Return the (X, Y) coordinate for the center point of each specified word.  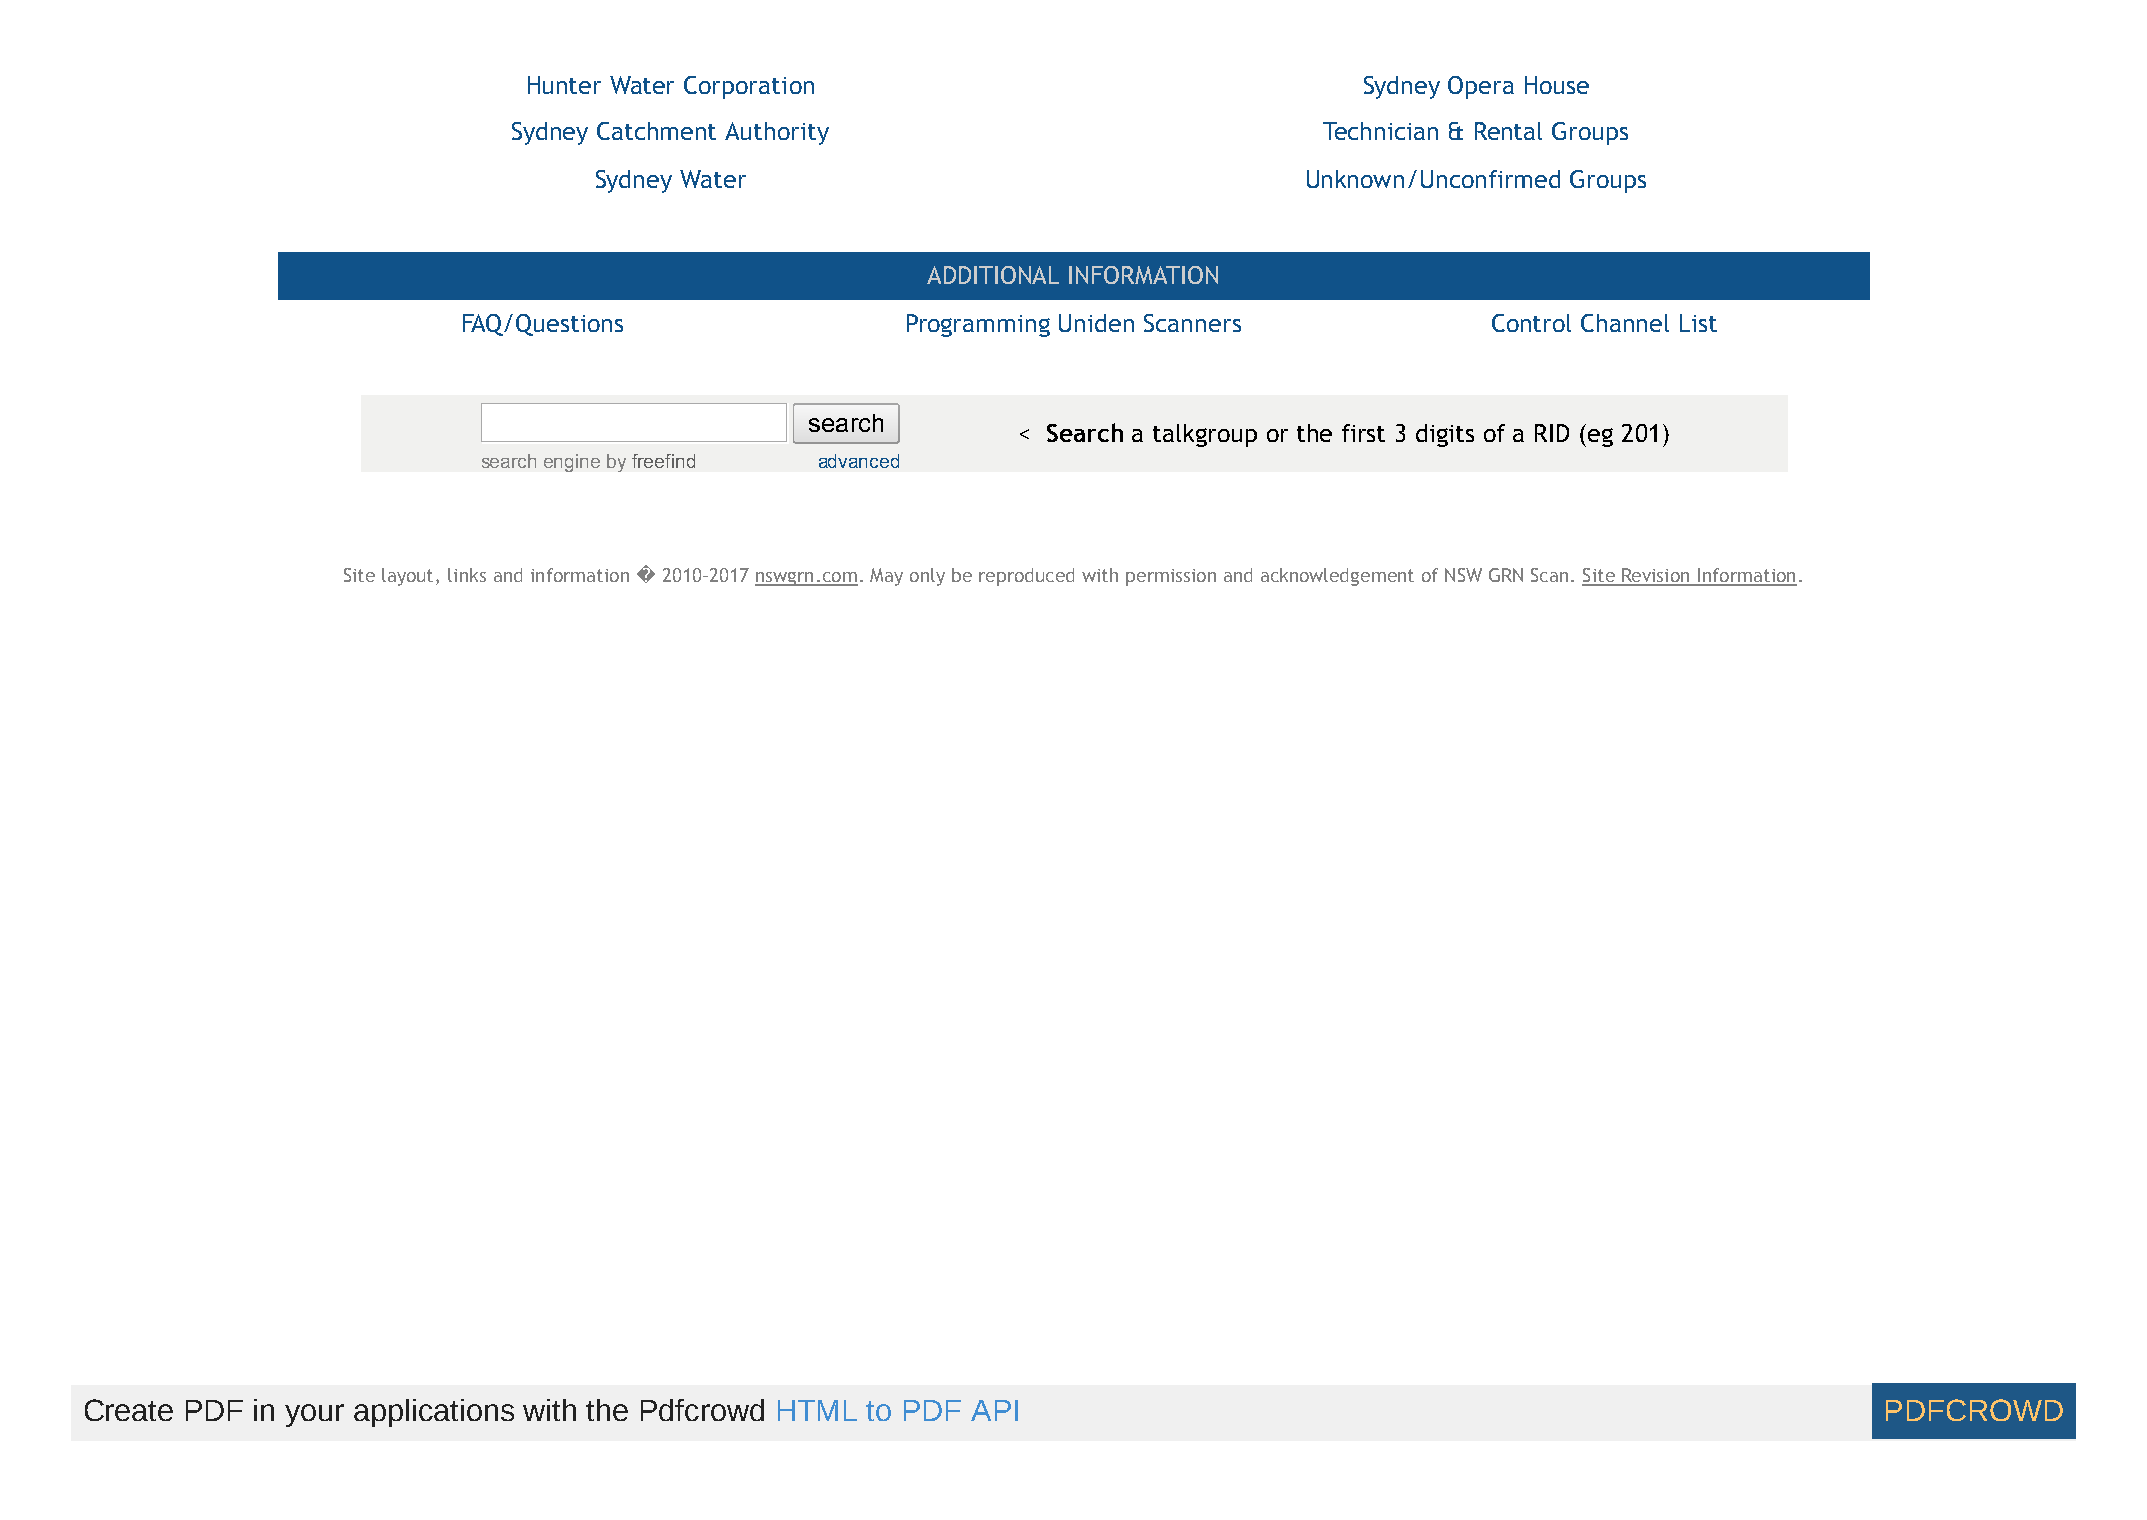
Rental (1508, 131)
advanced (859, 461)
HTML (817, 1410)
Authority (777, 133)
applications (434, 1413)
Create (129, 1410)
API (994, 1410)
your (314, 1415)
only (927, 577)
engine (572, 463)
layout (409, 577)
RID (1552, 433)
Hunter (564, 85)
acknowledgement (1337, 577)
